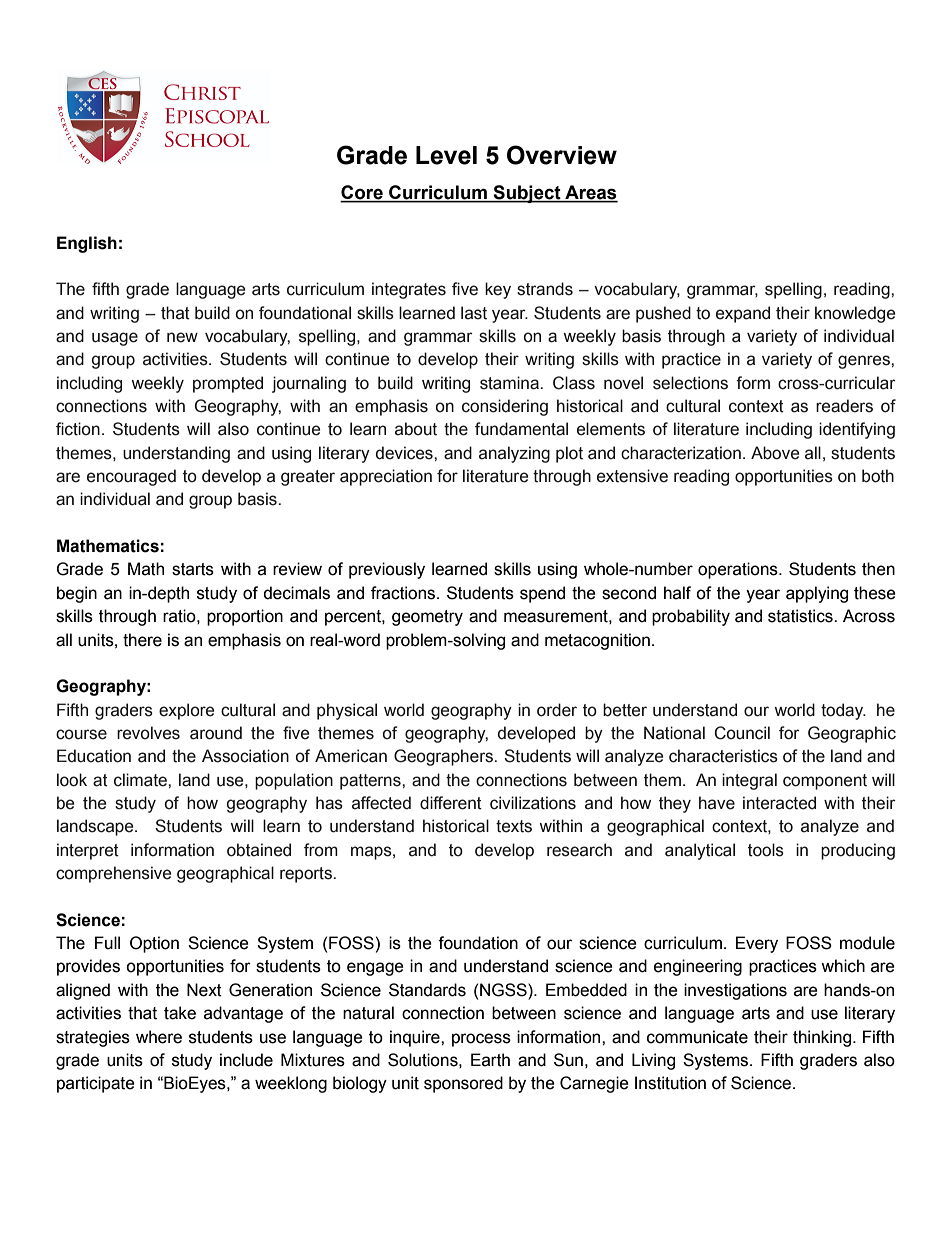  What do you see at coordinates (159, 1037) in the document?
I see `where` at bounding box center [159, 1037].
